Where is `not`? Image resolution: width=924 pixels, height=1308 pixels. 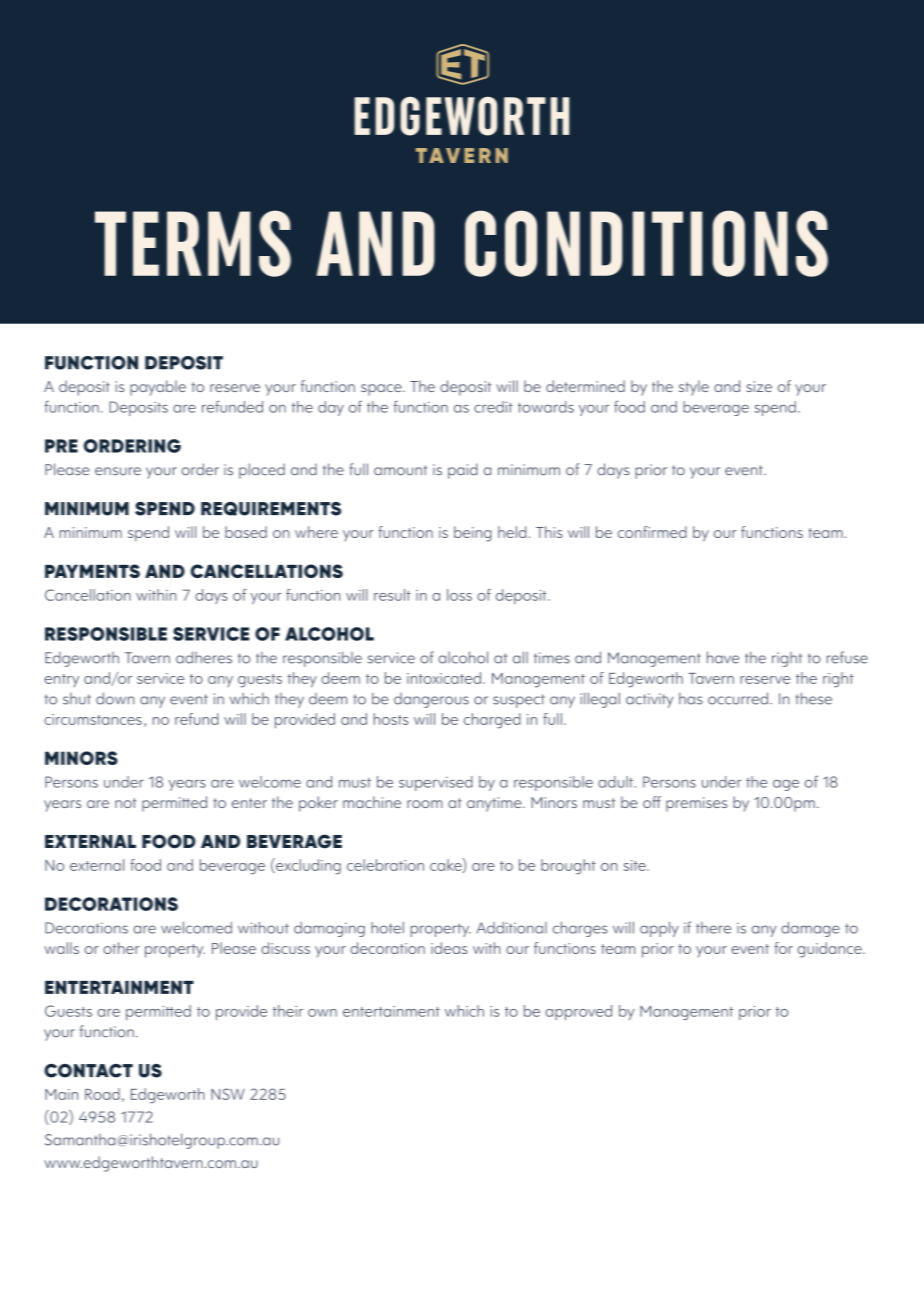 not is located at coordinates (125, 803).
